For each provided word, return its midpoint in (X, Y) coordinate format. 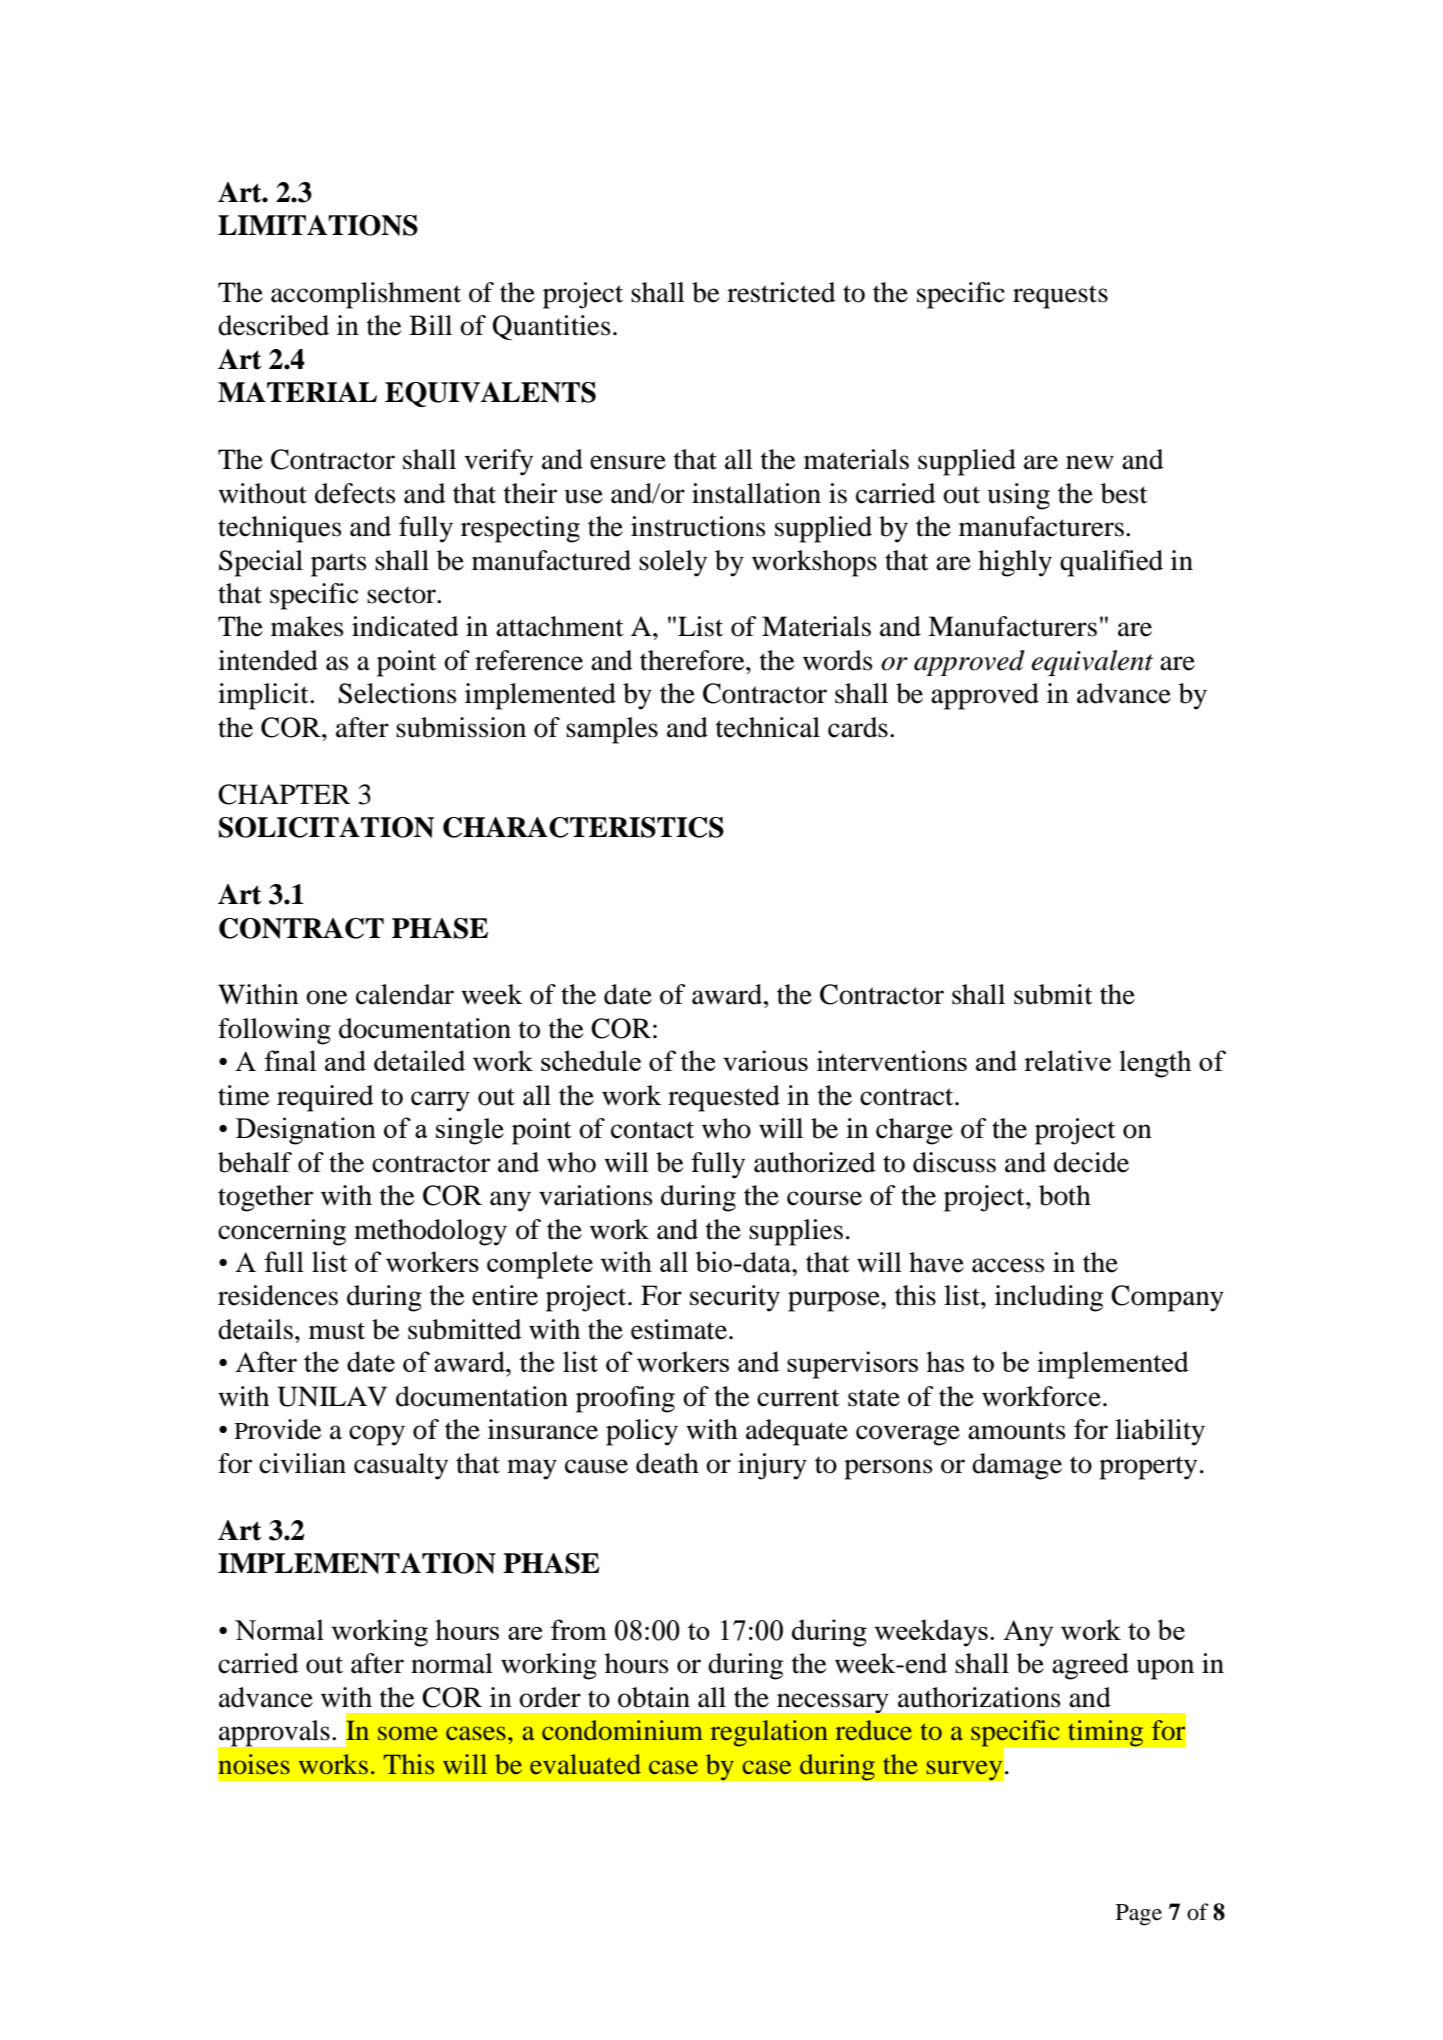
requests (1060, 297)
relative (1067, 1060)
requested (724, 1098)
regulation (769, 1733)
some (408, 1733)
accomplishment (366, 295)
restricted (781, 292)
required (325, 1098)
